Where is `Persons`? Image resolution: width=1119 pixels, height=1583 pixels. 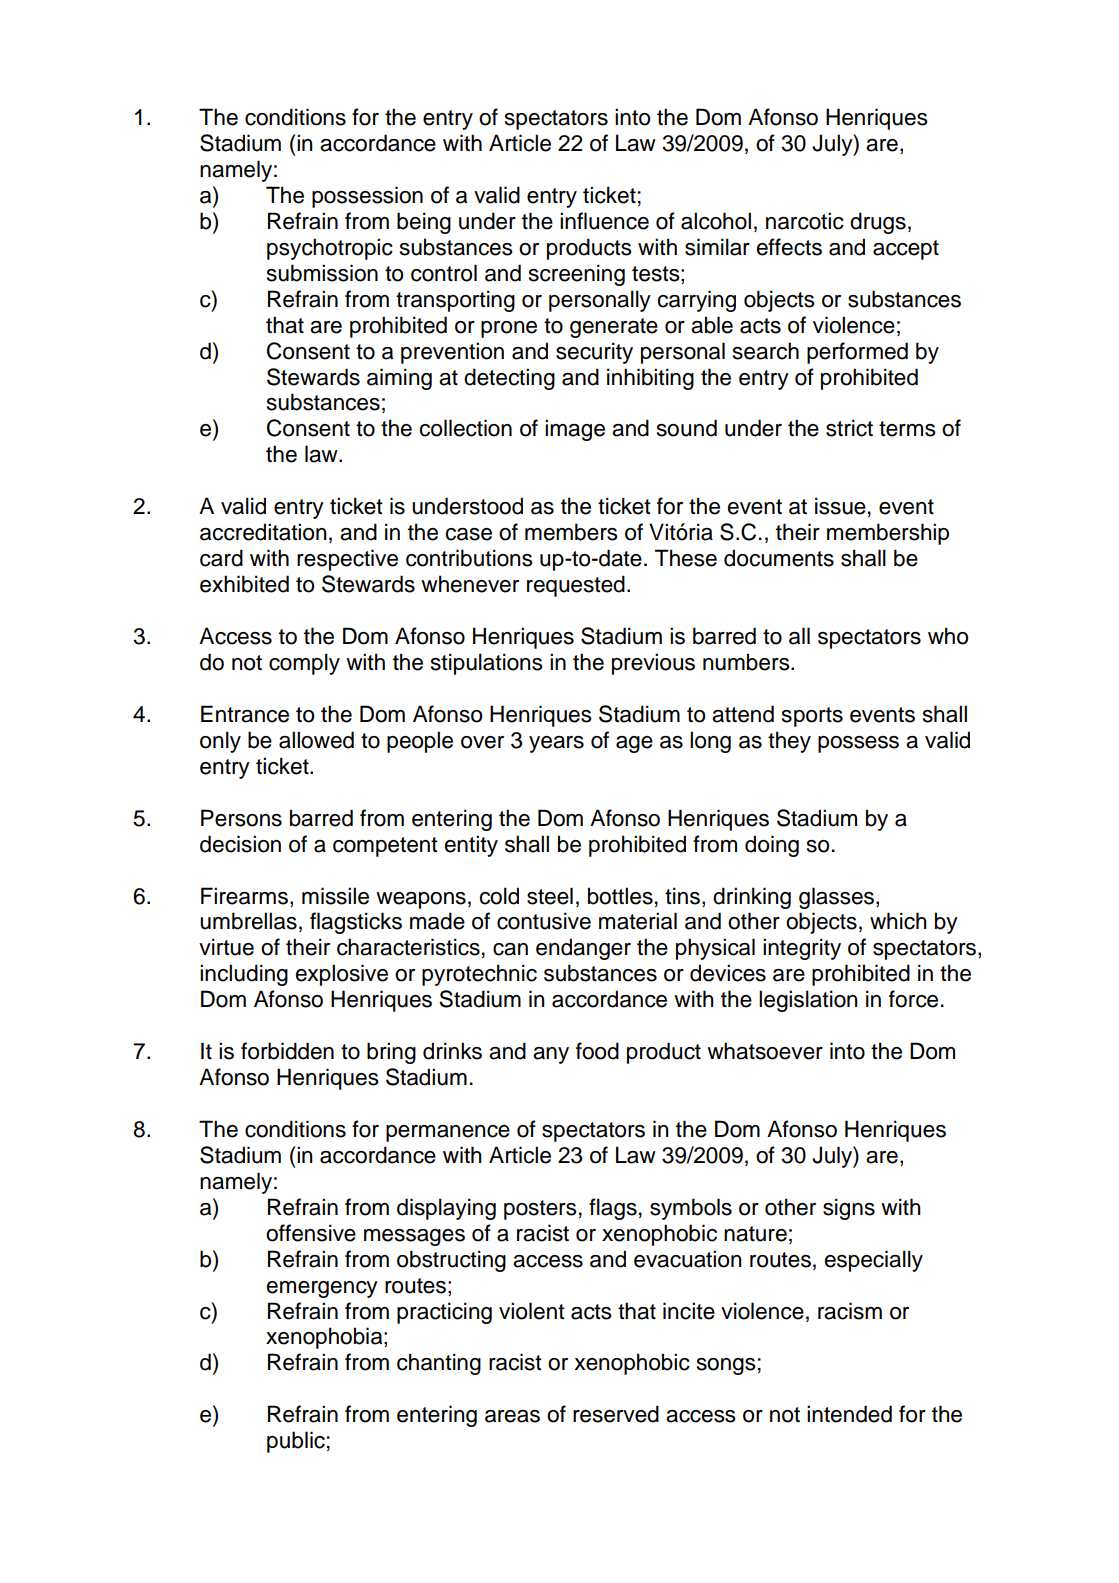
Persons is located at coordinates (241, 818).
